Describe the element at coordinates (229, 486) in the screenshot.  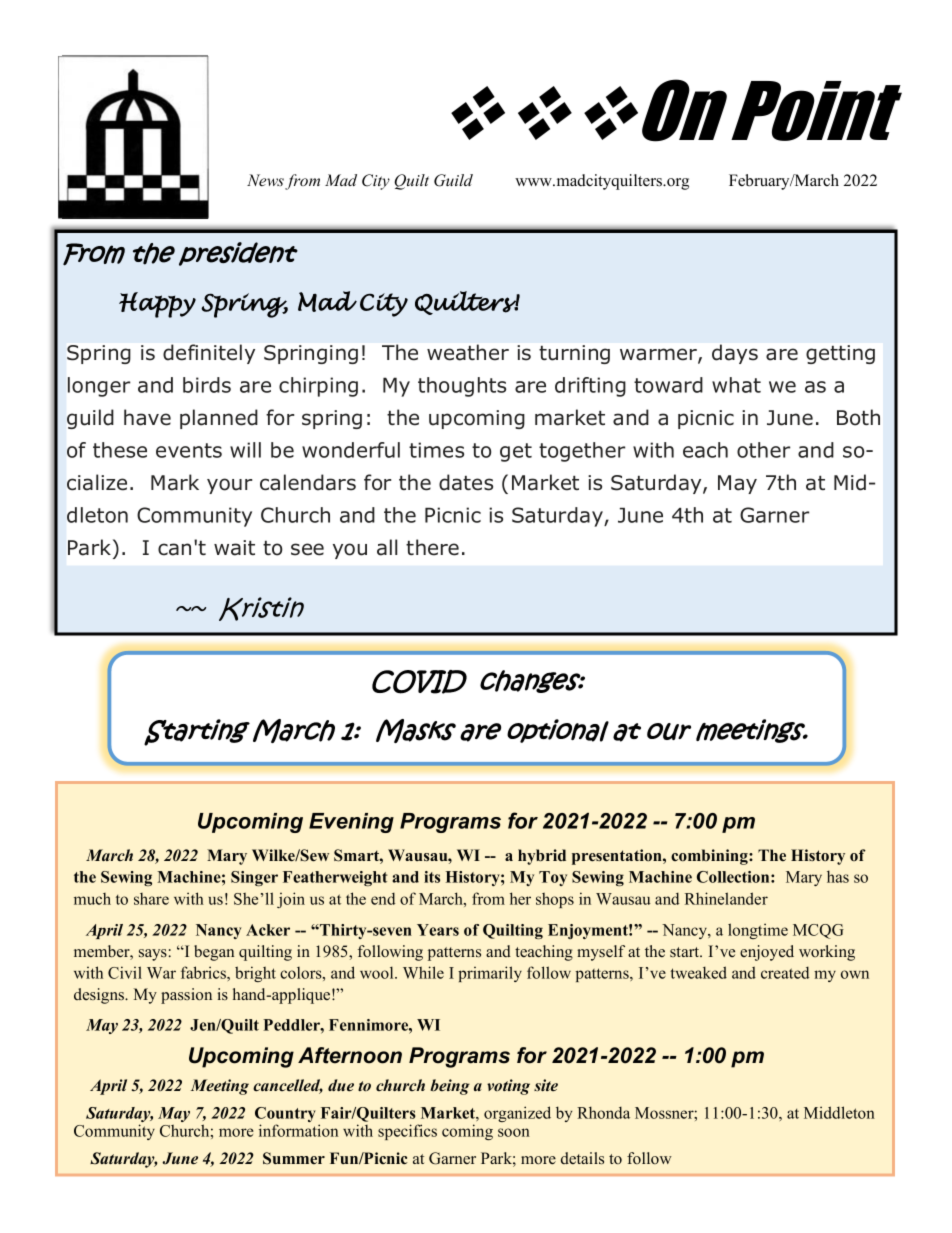
I see `your` at that location.
